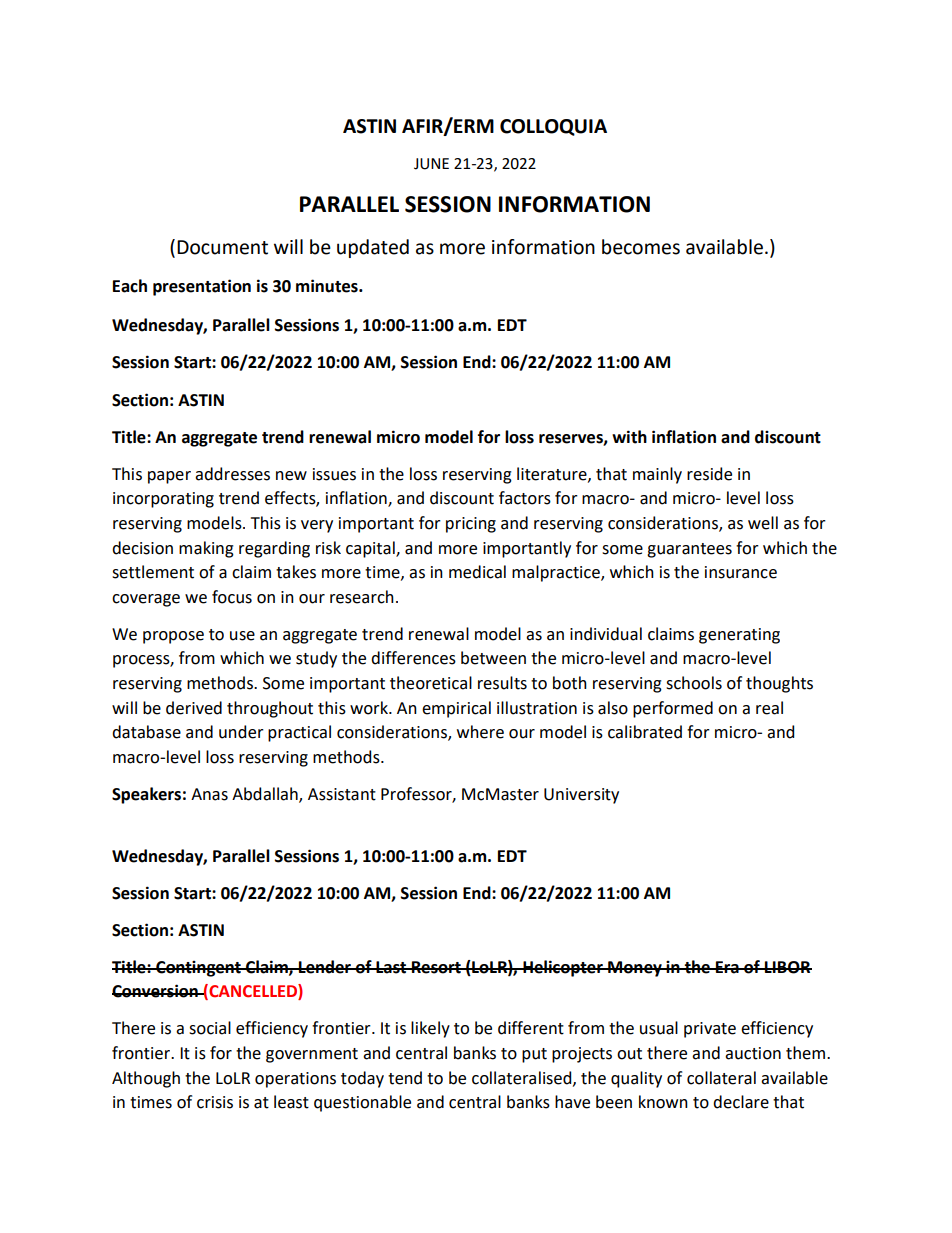  I want to click on becomes, so click(641, 247).
